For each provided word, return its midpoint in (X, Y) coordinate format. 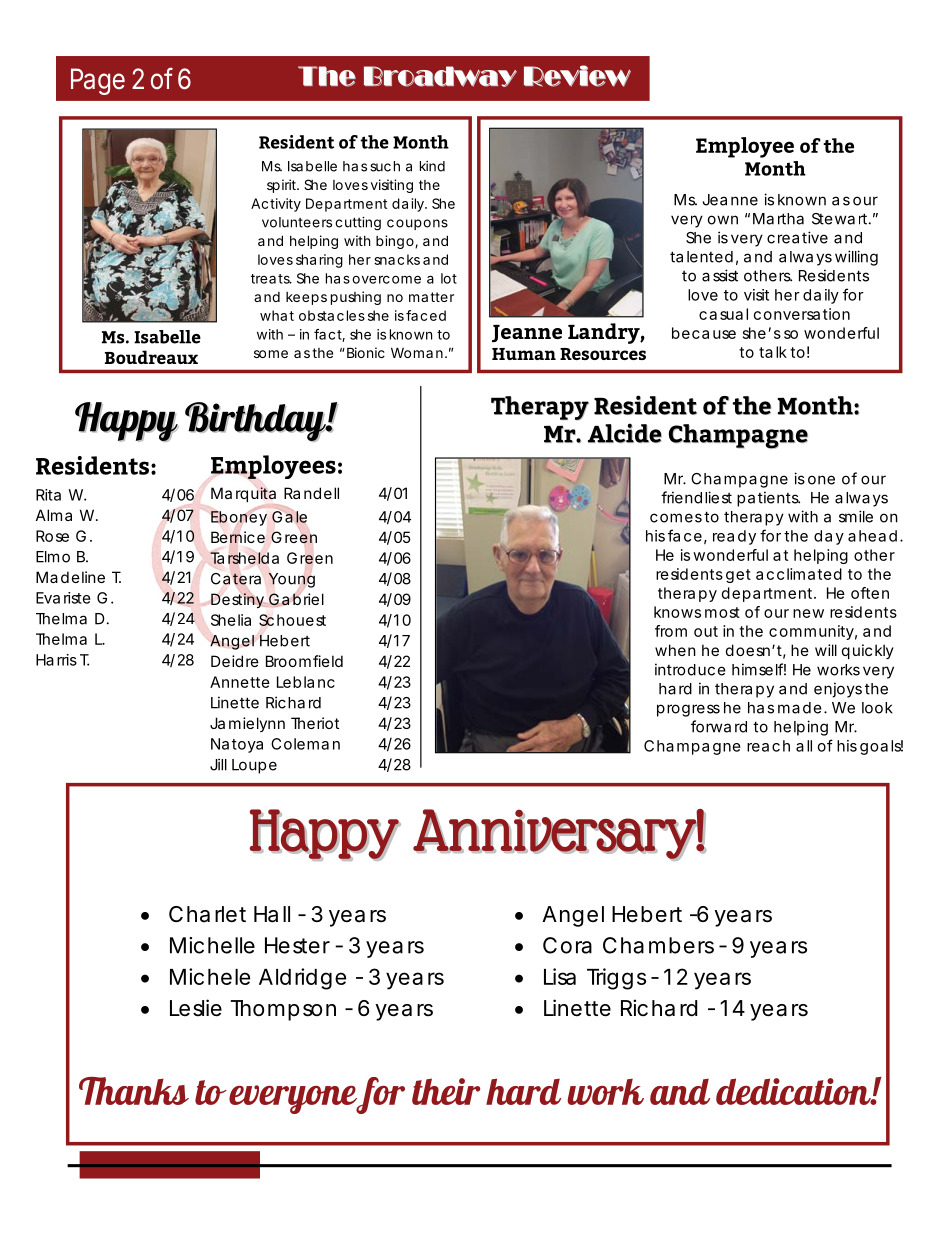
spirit (281, 186)
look (877, 708)
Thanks (134, 1091)
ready (734, 537)
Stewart (839, 219)
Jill (218, 764)
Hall (272, 914)
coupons (417, 224)
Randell (311, 493)
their (446, 1091)
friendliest (696, 497)
